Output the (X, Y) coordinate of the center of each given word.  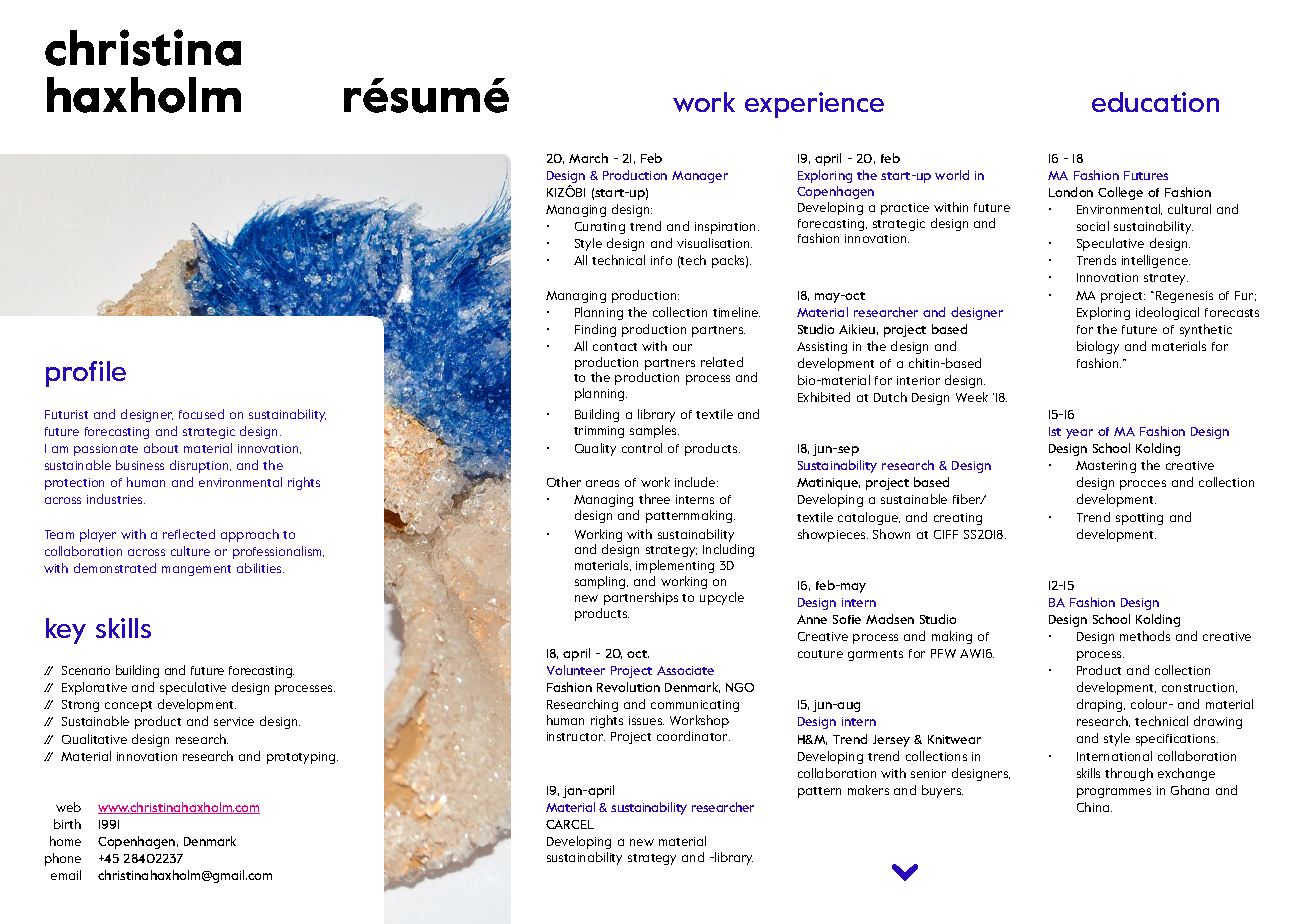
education (1155, 102)
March (588, 158)
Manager (700, 177)
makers (868, 790)
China (1094, 807)
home (65, 841)
